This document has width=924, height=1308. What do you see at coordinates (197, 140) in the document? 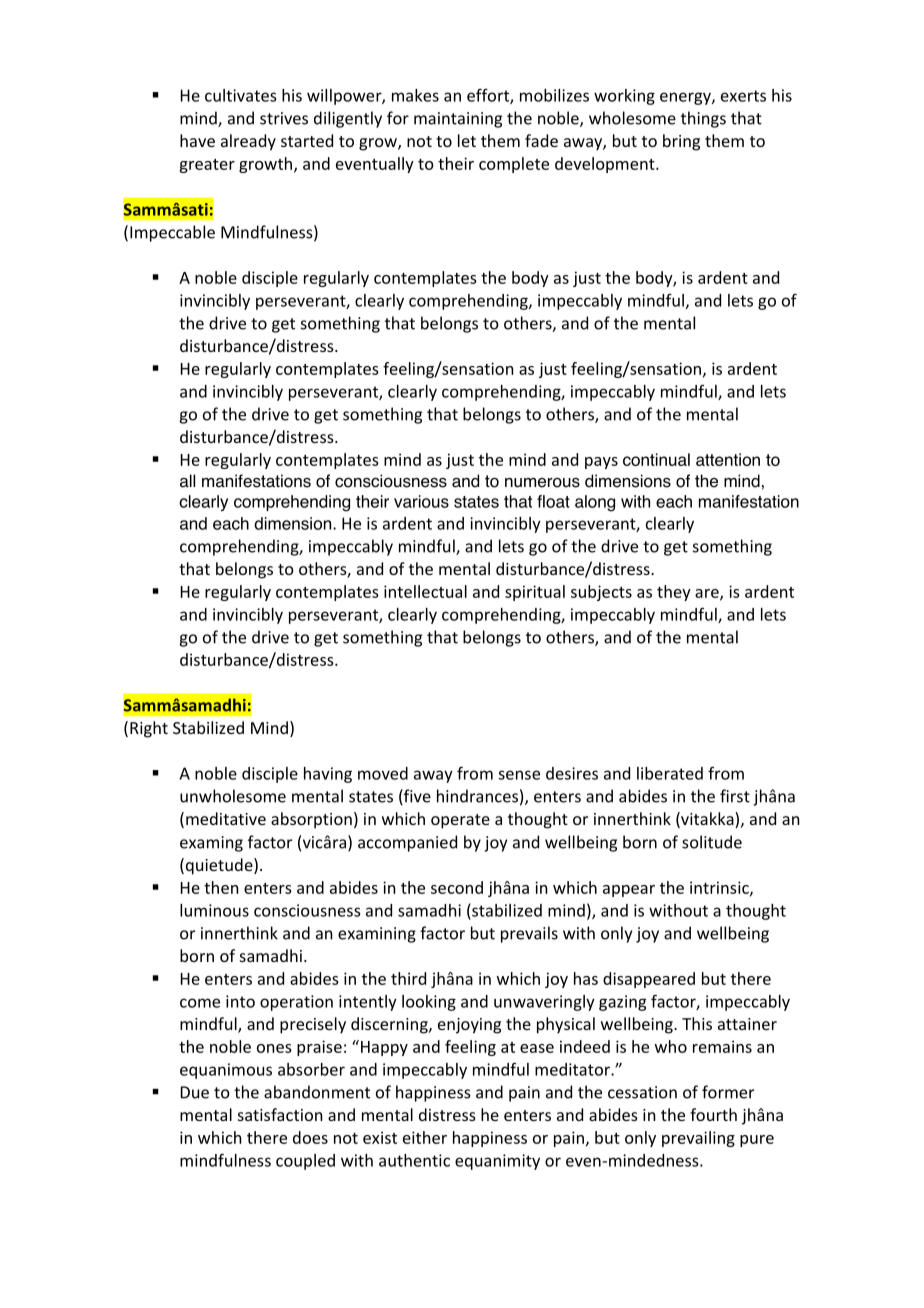
I see `have` at bounding box center [197, 140].
